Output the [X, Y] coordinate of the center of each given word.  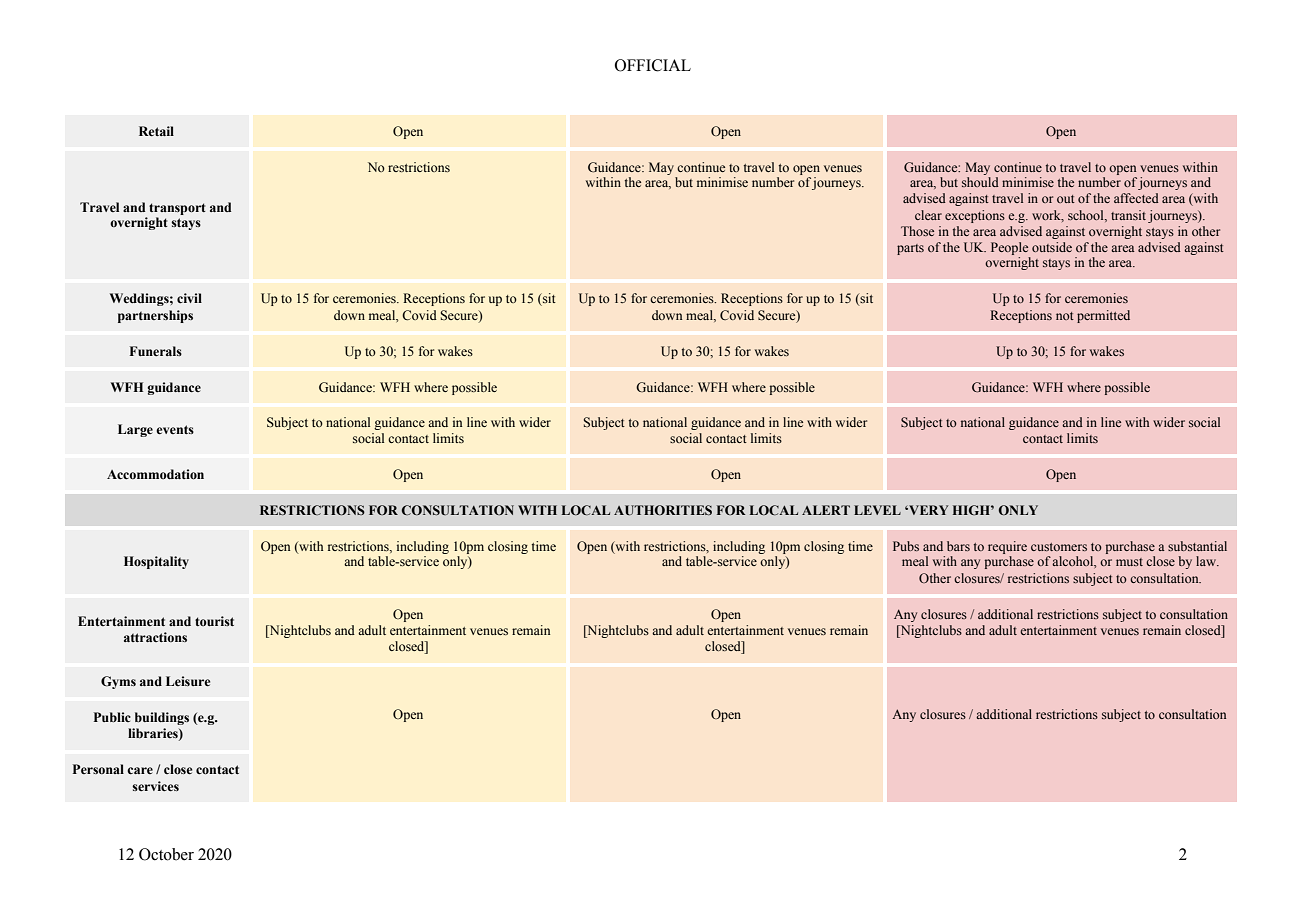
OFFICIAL [653, 65]
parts [910, 249]
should [980, 182]
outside [1052, 247]
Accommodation [155, 474]
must [1129, 562]
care [140, 770]
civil [189, 298]
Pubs [906, 546]
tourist [214, 621]
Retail [156, 131]
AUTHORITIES [663, 510]
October [166, 854]
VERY [927, 510]
